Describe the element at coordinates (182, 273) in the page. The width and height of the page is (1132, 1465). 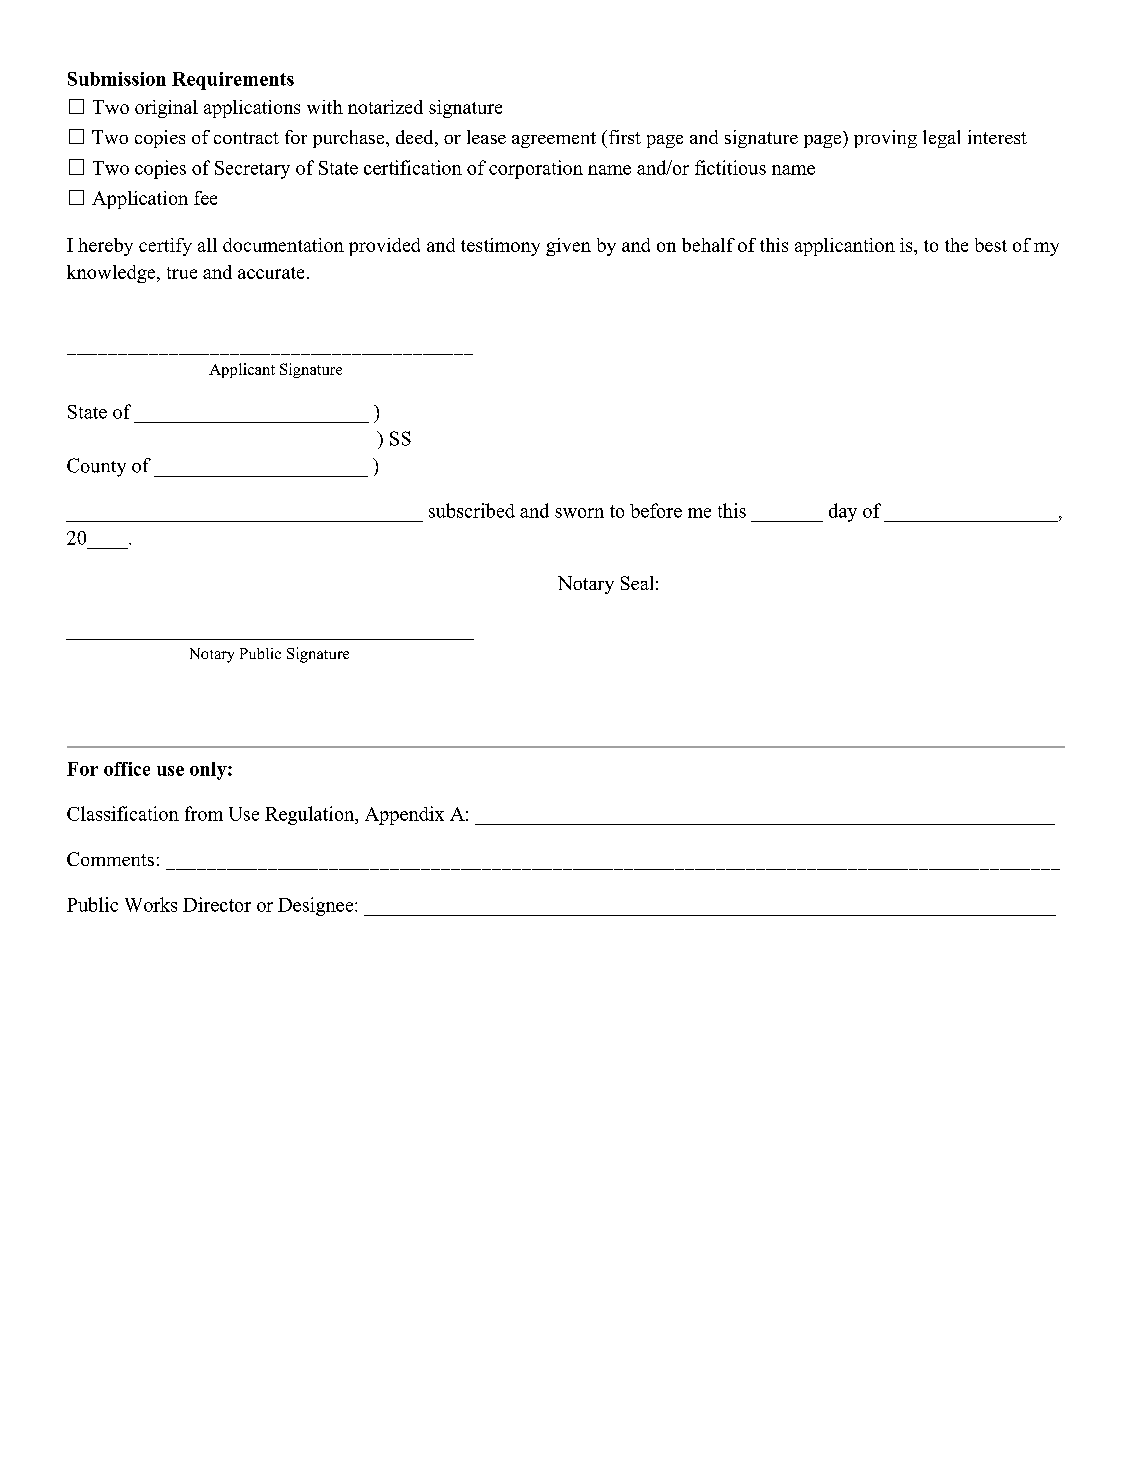
I see `true` at that location.
